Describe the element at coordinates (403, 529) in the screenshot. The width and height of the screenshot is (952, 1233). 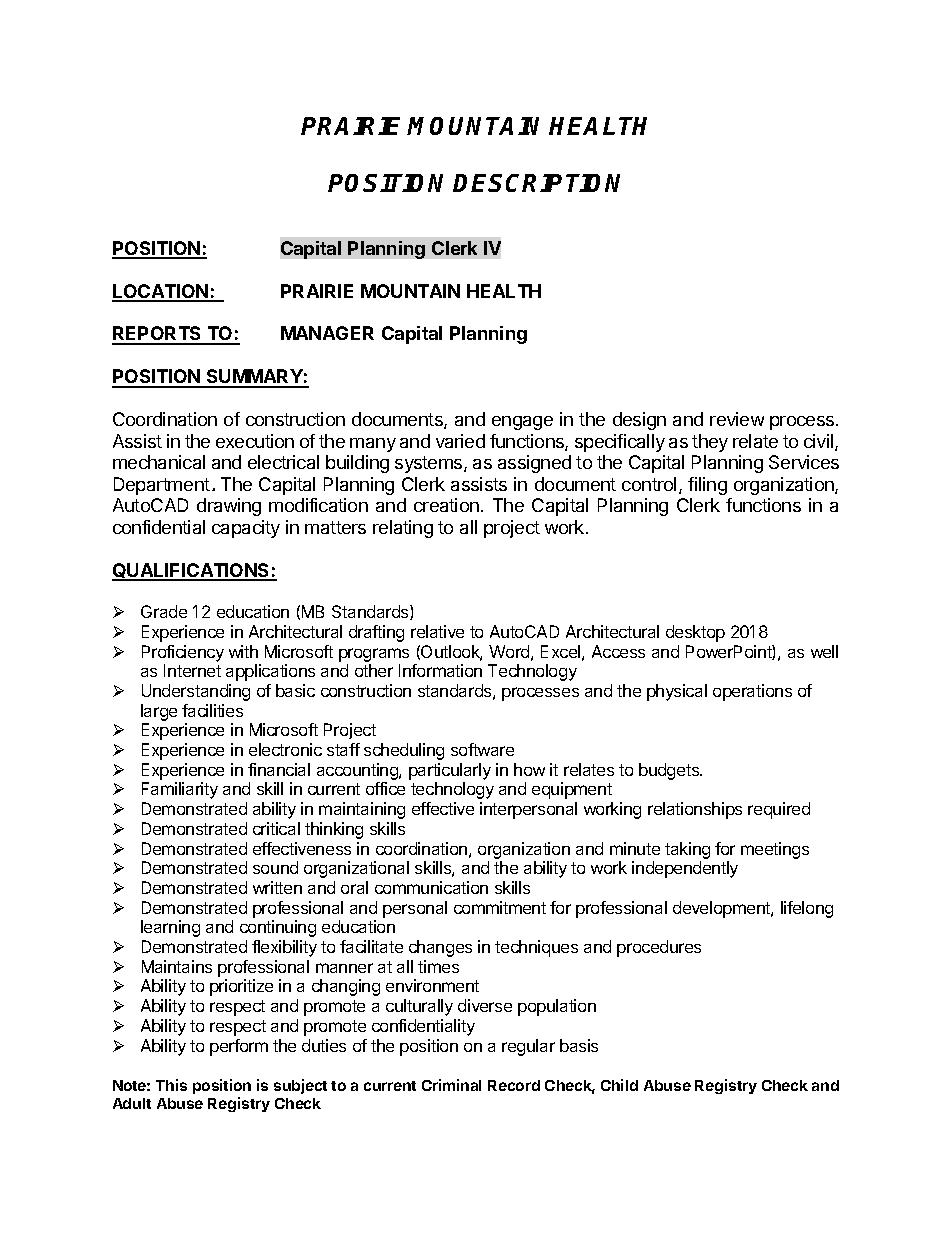
I see `relating` at that location.
